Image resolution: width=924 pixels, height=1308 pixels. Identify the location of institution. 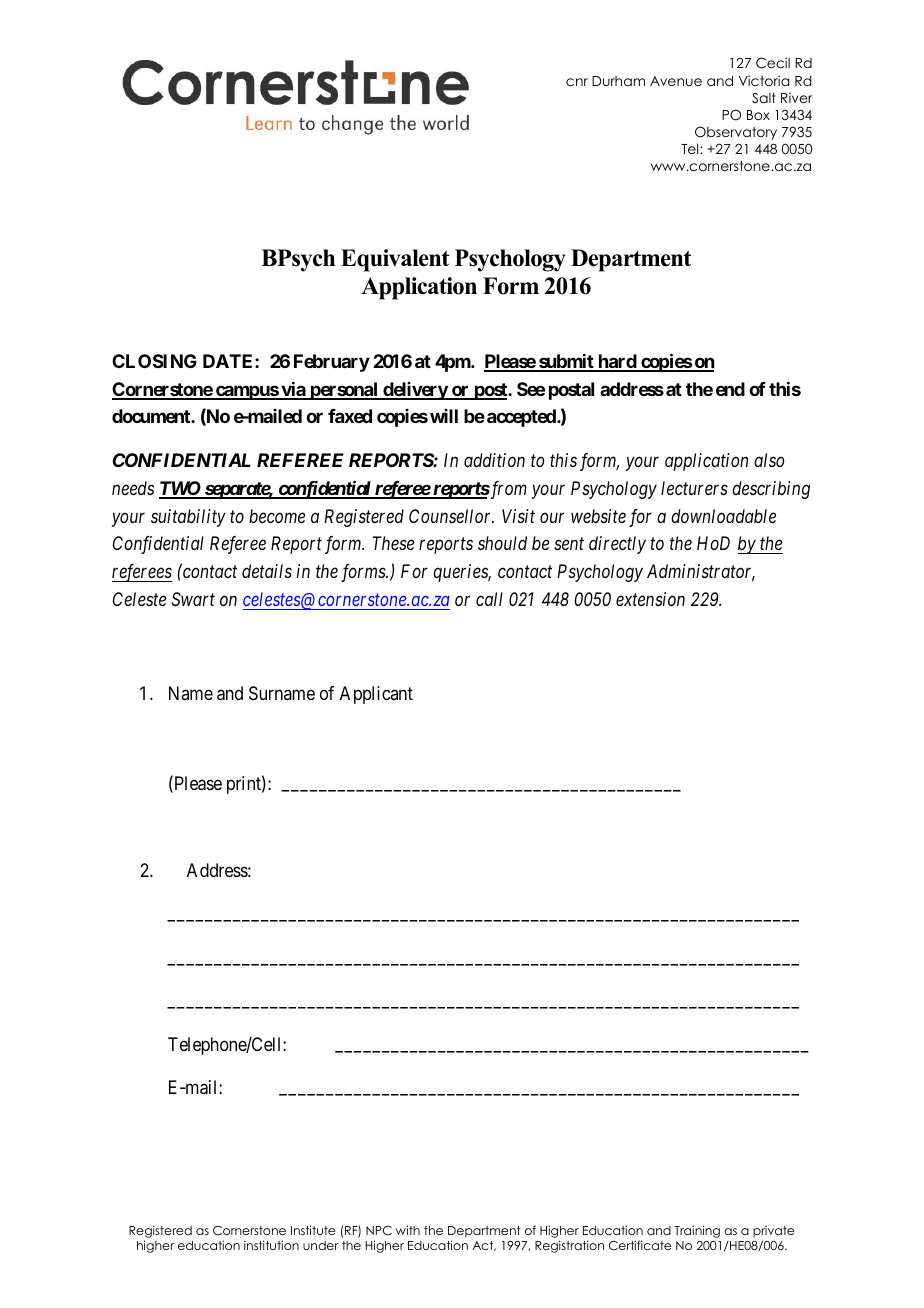
(271, 1245).
